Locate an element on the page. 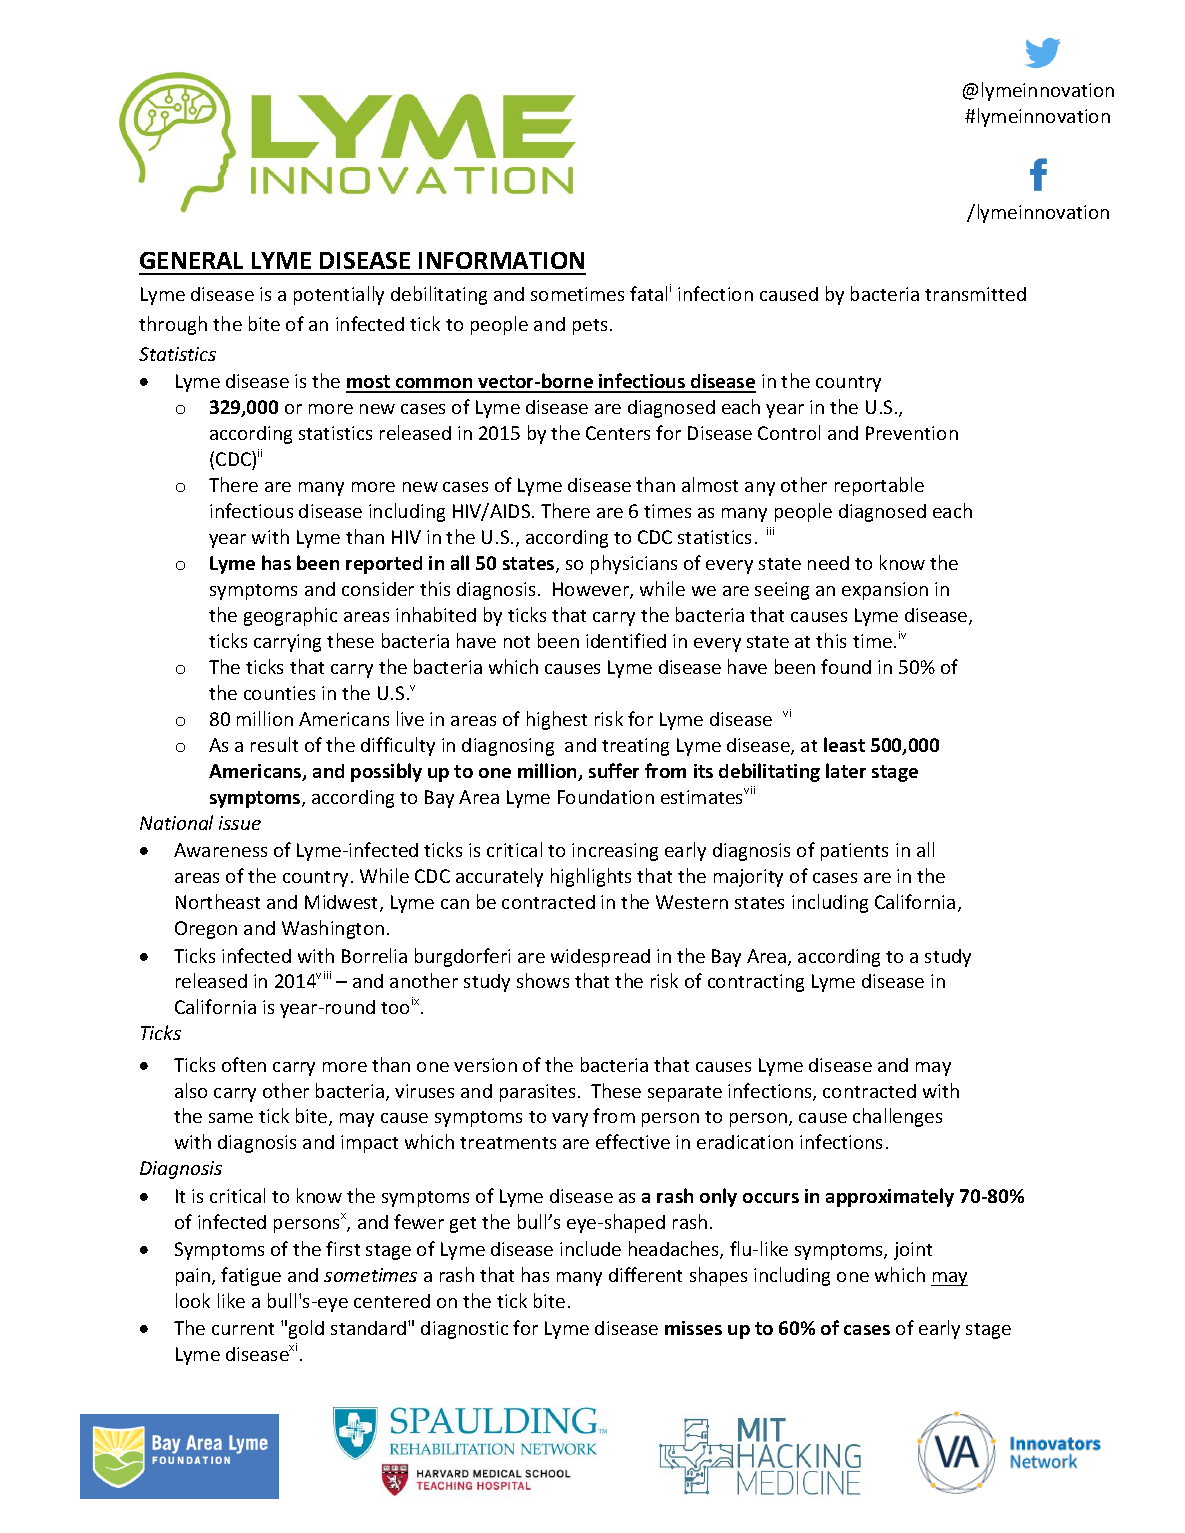 The width and height of the image is (1185, 1533). widespread is located at coordinates (600, 958).
